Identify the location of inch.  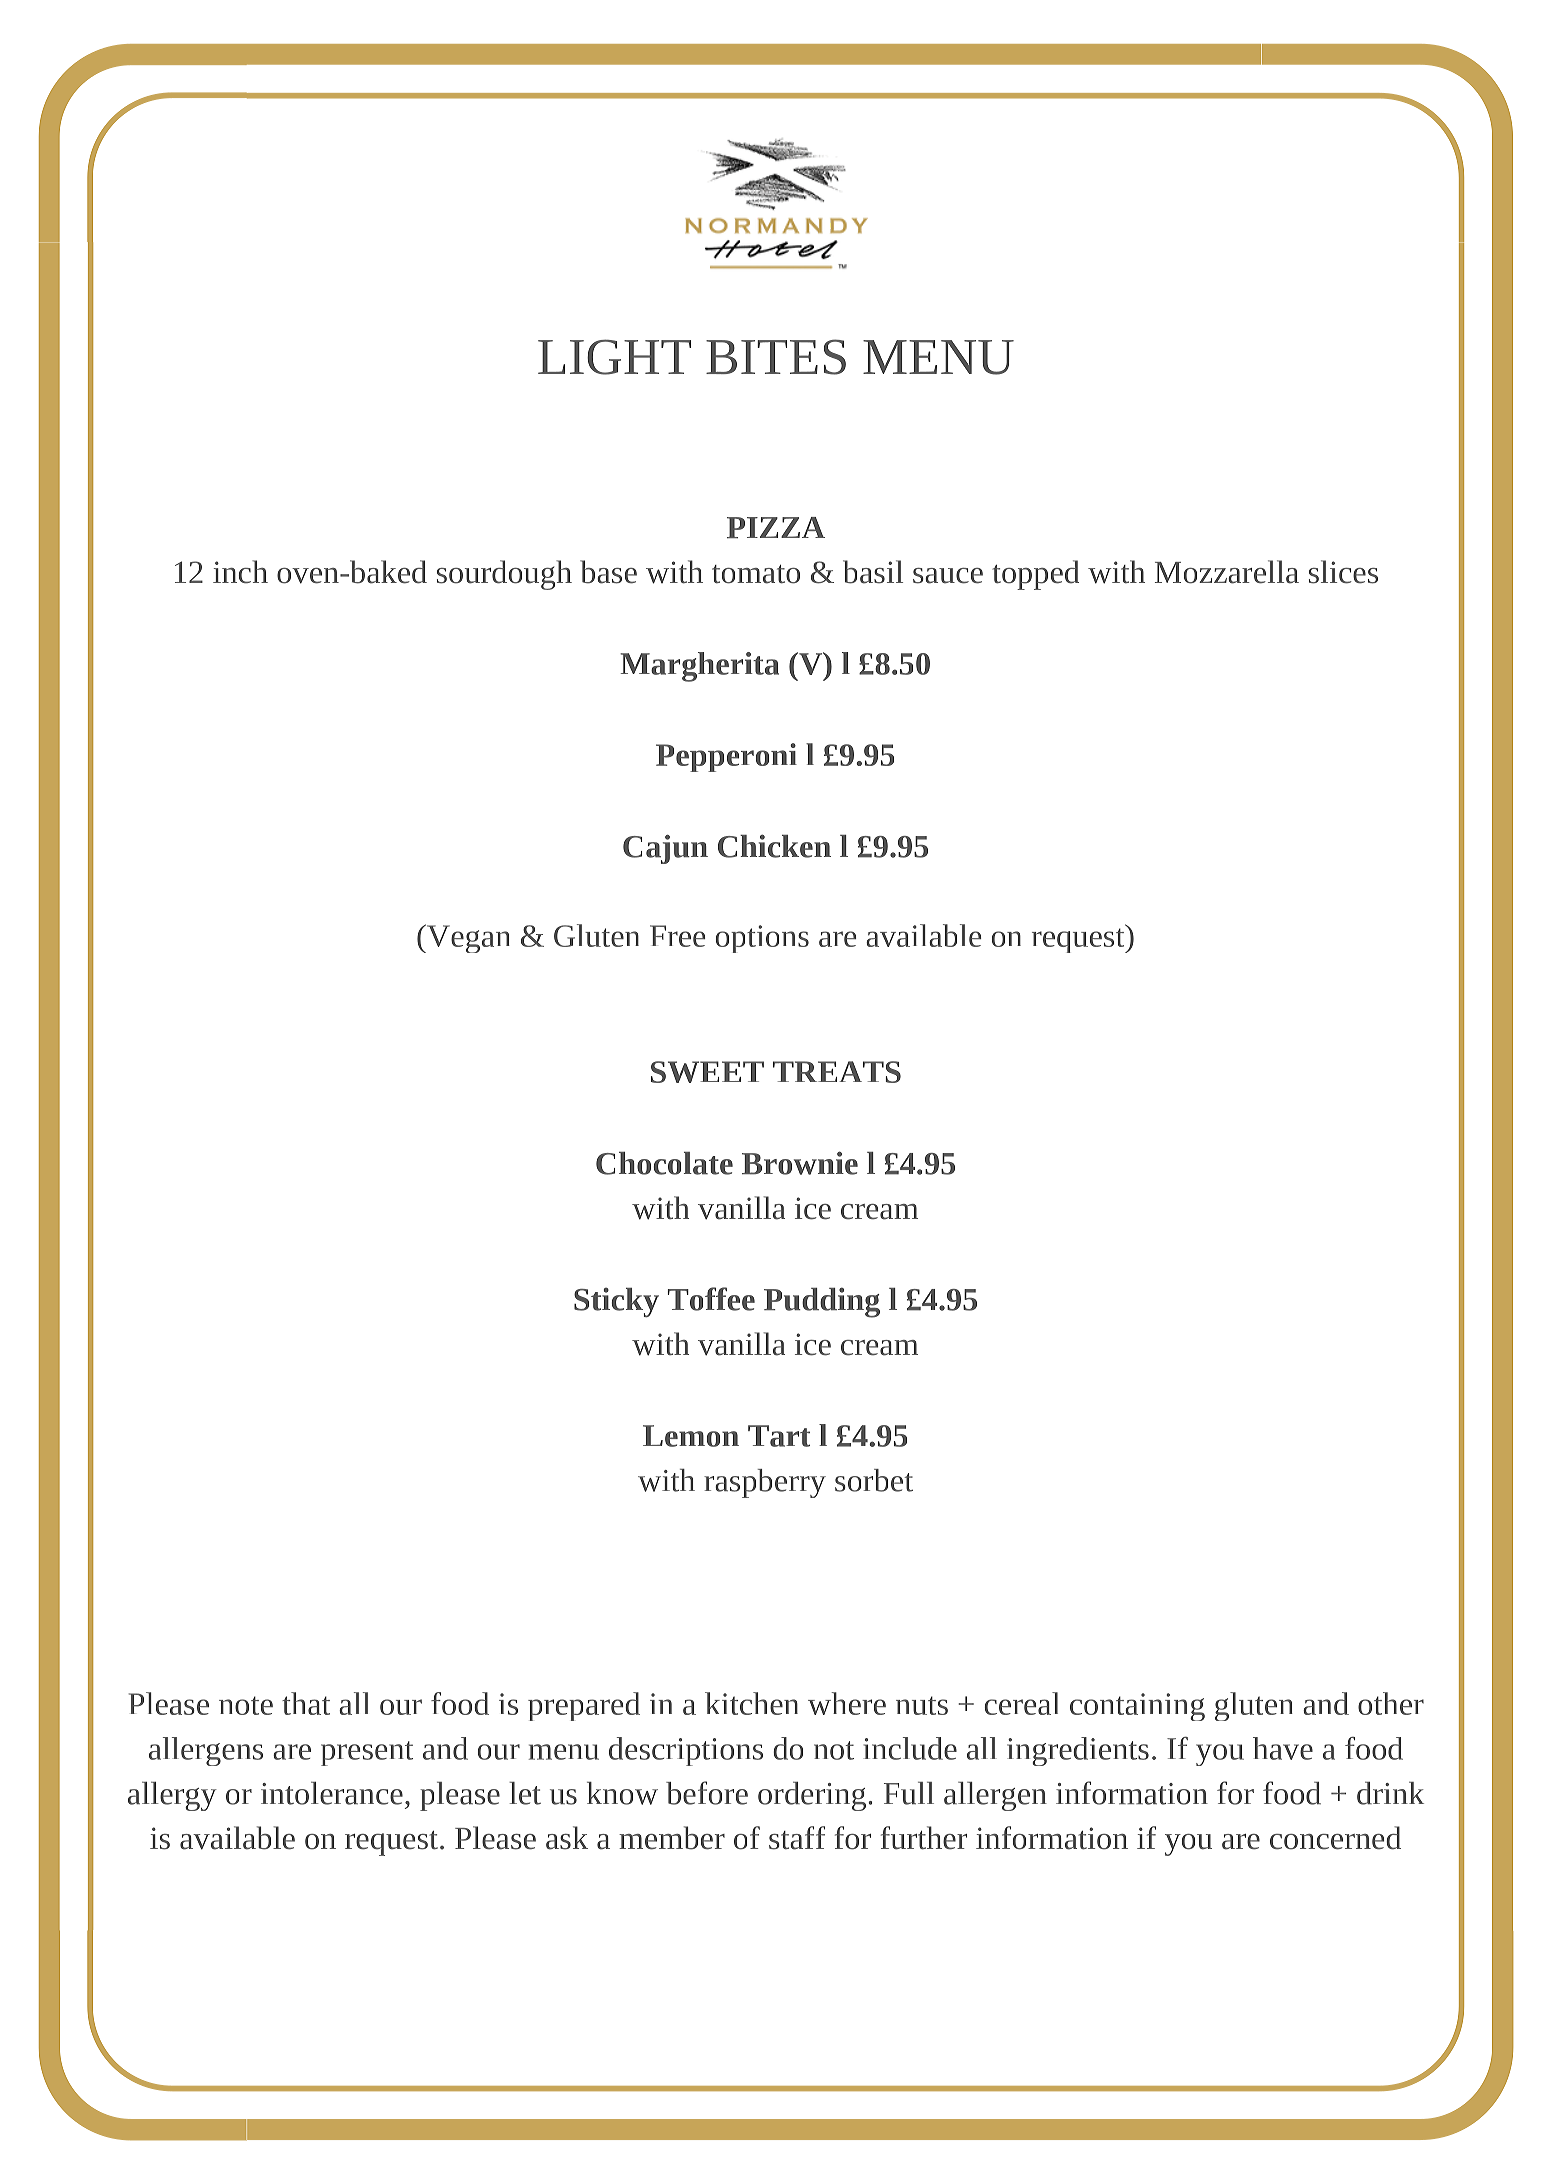
(240, 572).
